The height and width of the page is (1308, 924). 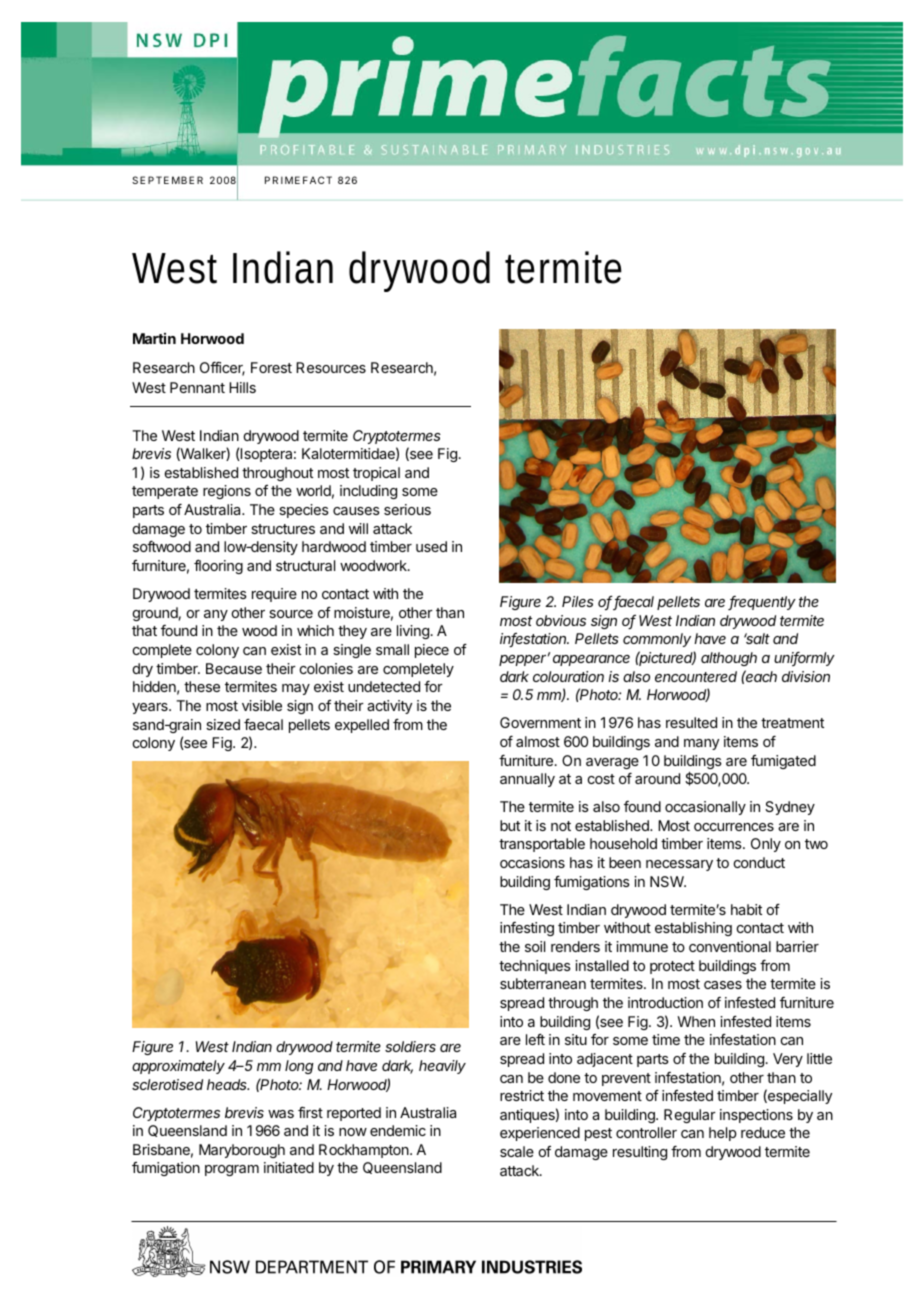 I want to click on tropical, so click(x=376, y=474).
